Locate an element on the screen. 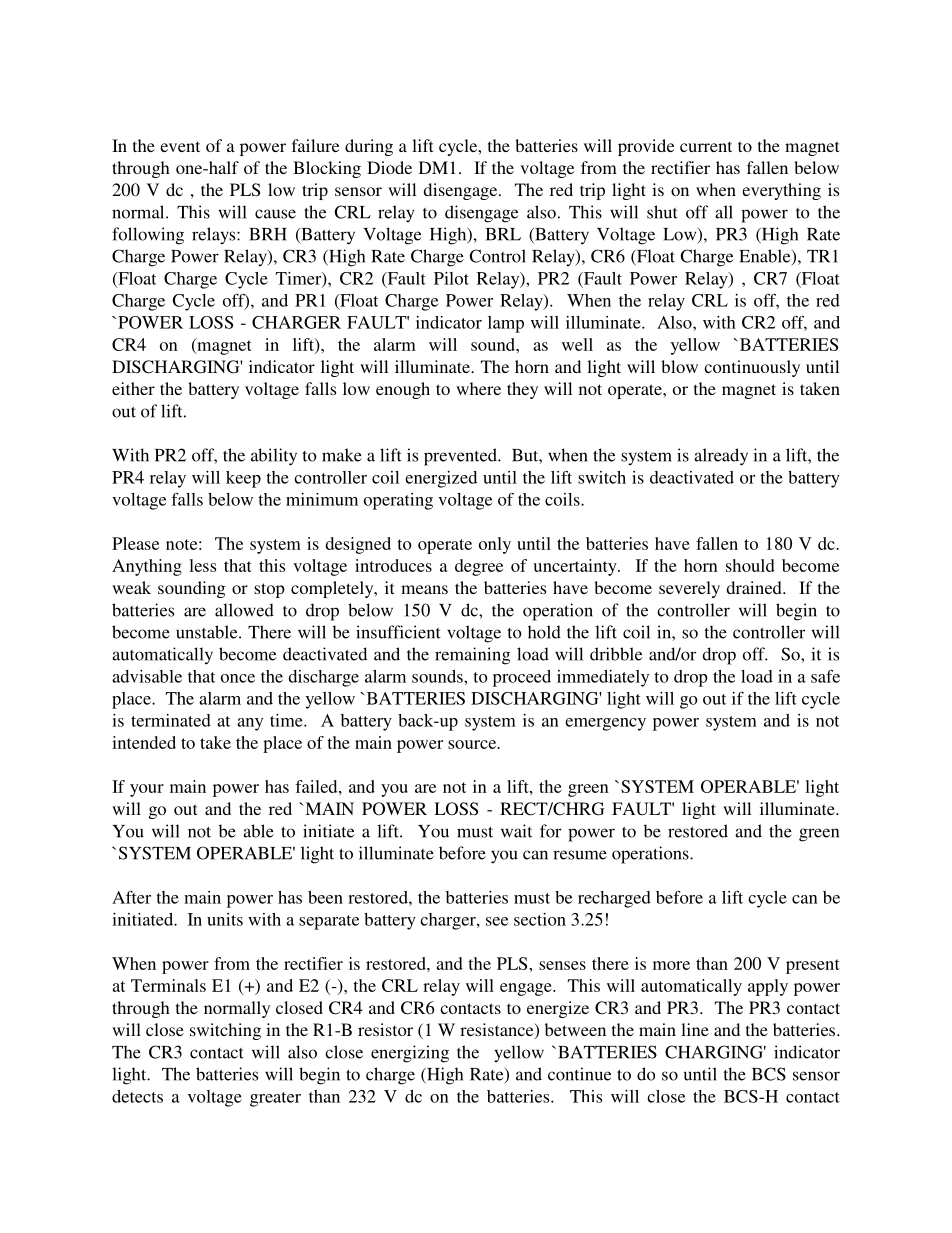 This screenshot has width=952, height=1233. cause is located at coordinates (275, 214).
